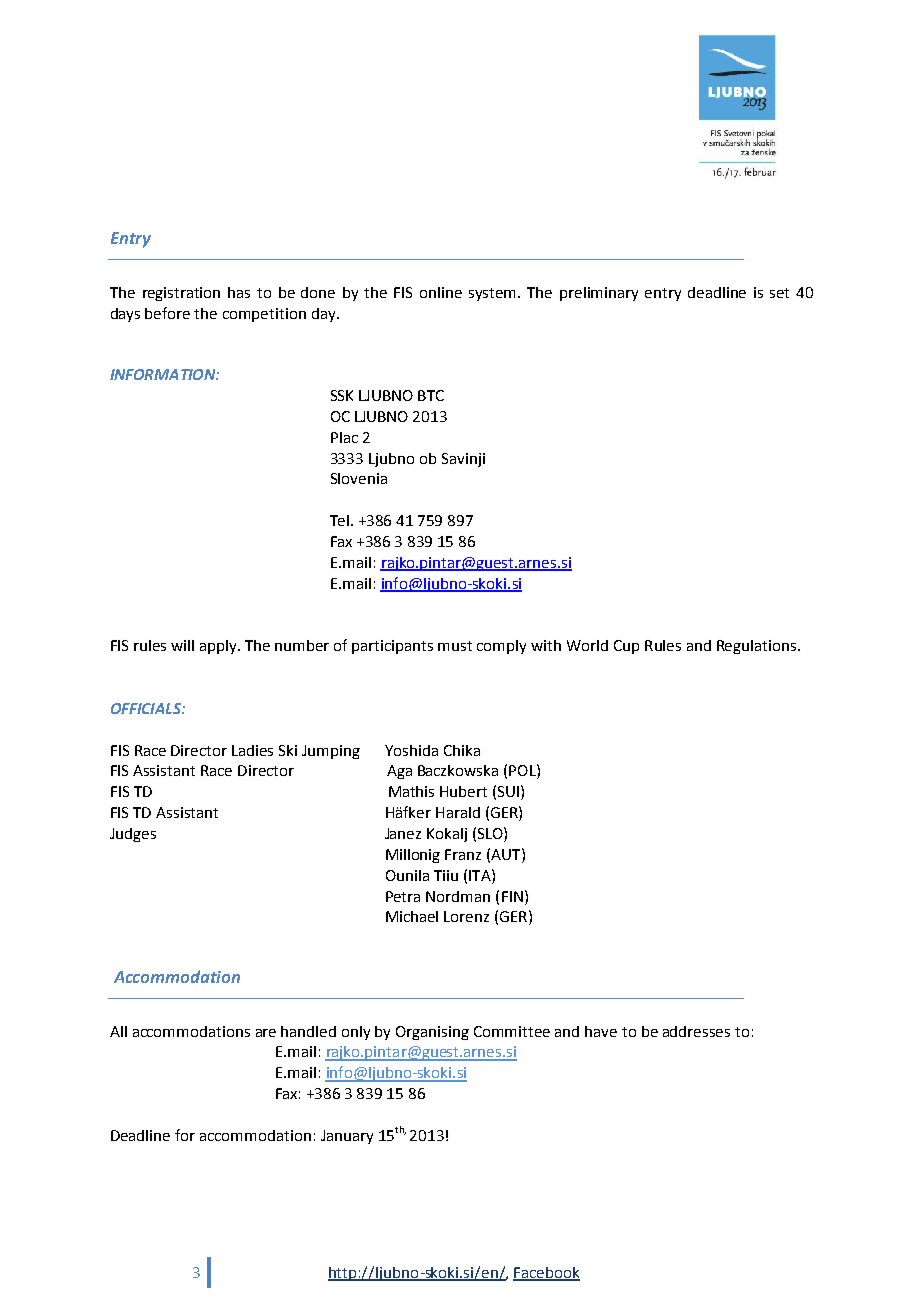 The height and width of the screenshot is (1308, 924). I want to click on January, so click(347, 1137).
